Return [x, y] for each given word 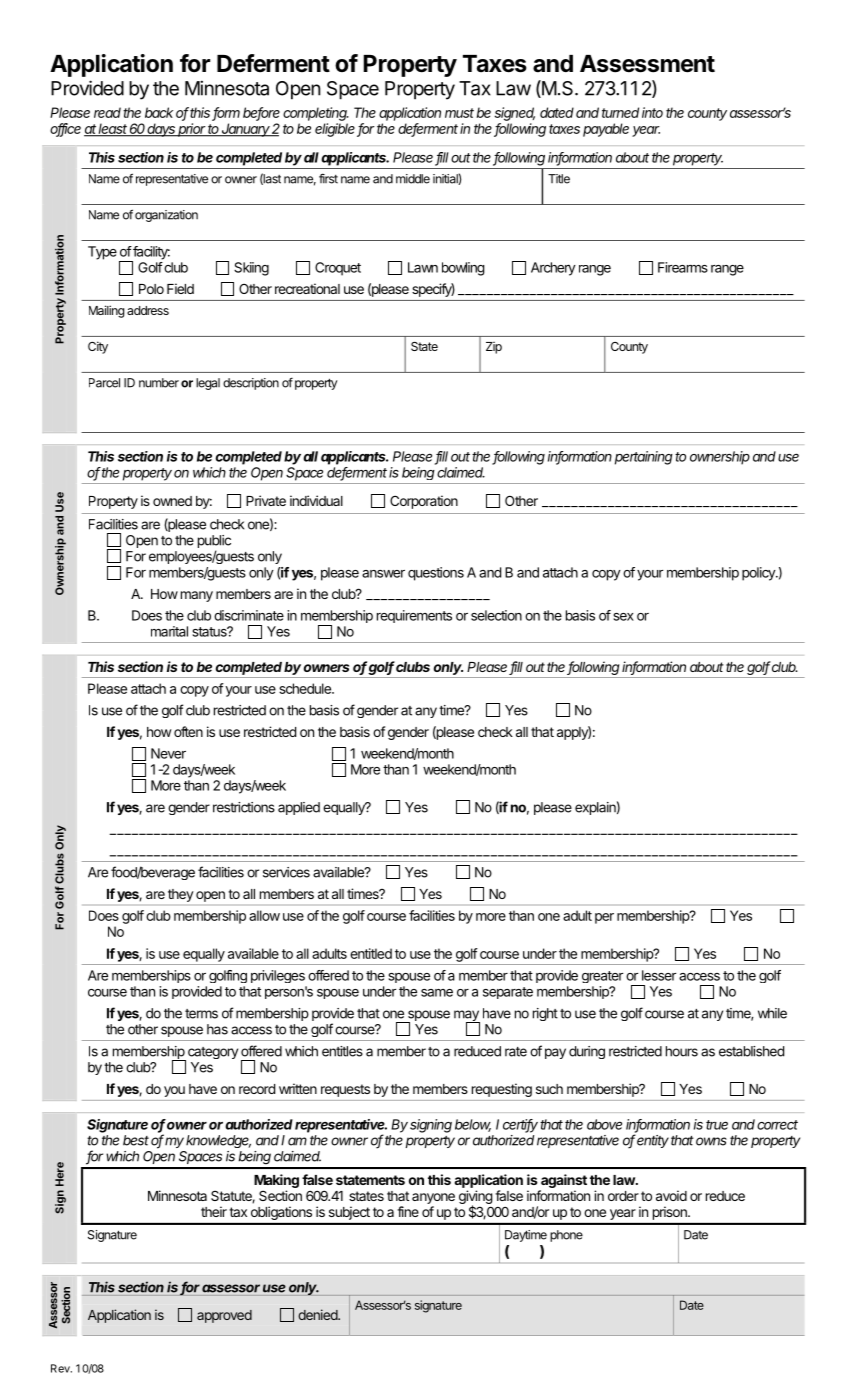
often [188, 731]
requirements [414, 616]
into [652, 112]
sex [624, 617]
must [459, 113]
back [159, 112]
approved [224, 1316]
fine [408, 1211]
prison [671, 1213]
